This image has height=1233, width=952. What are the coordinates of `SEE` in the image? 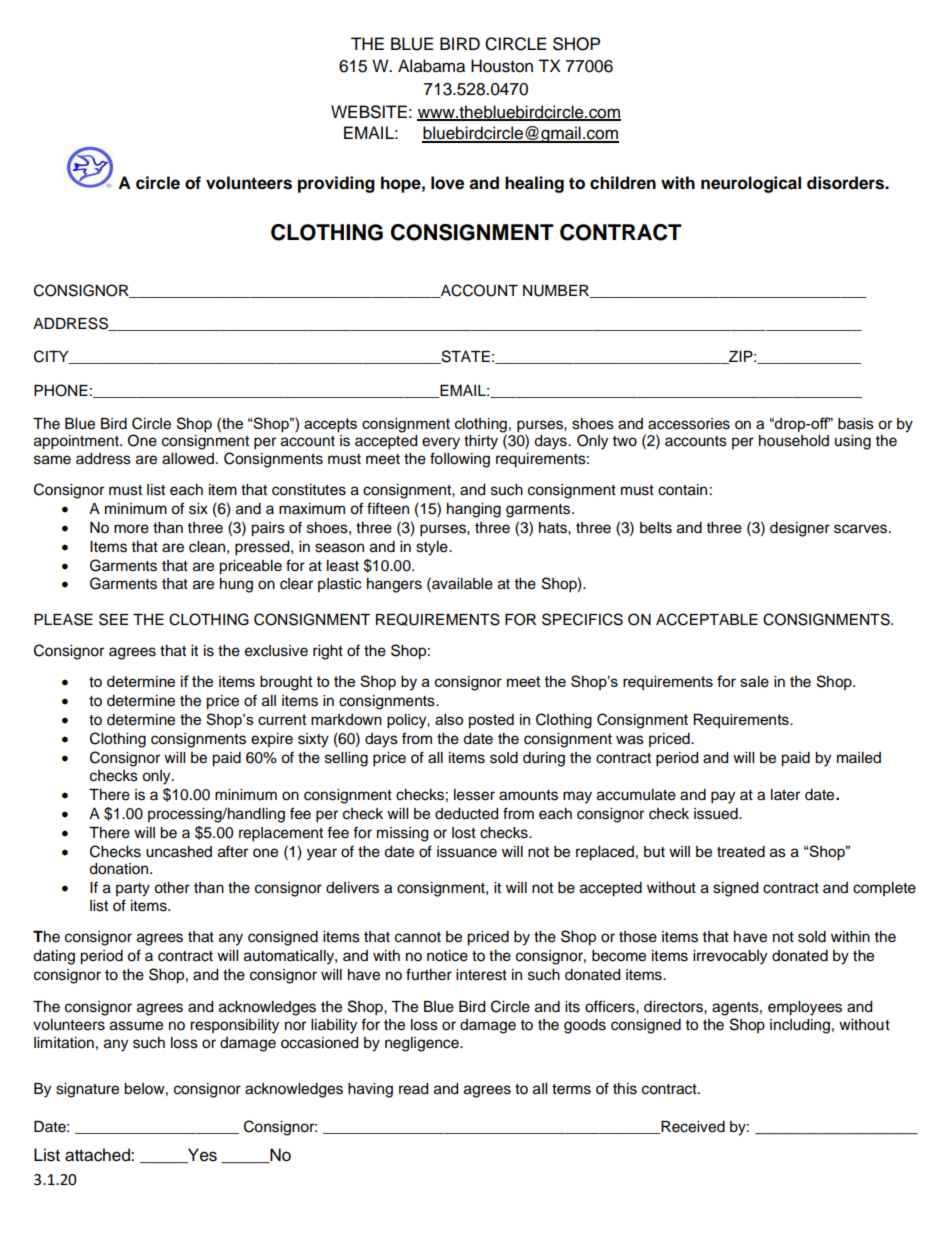 It's located at (113, 619).
